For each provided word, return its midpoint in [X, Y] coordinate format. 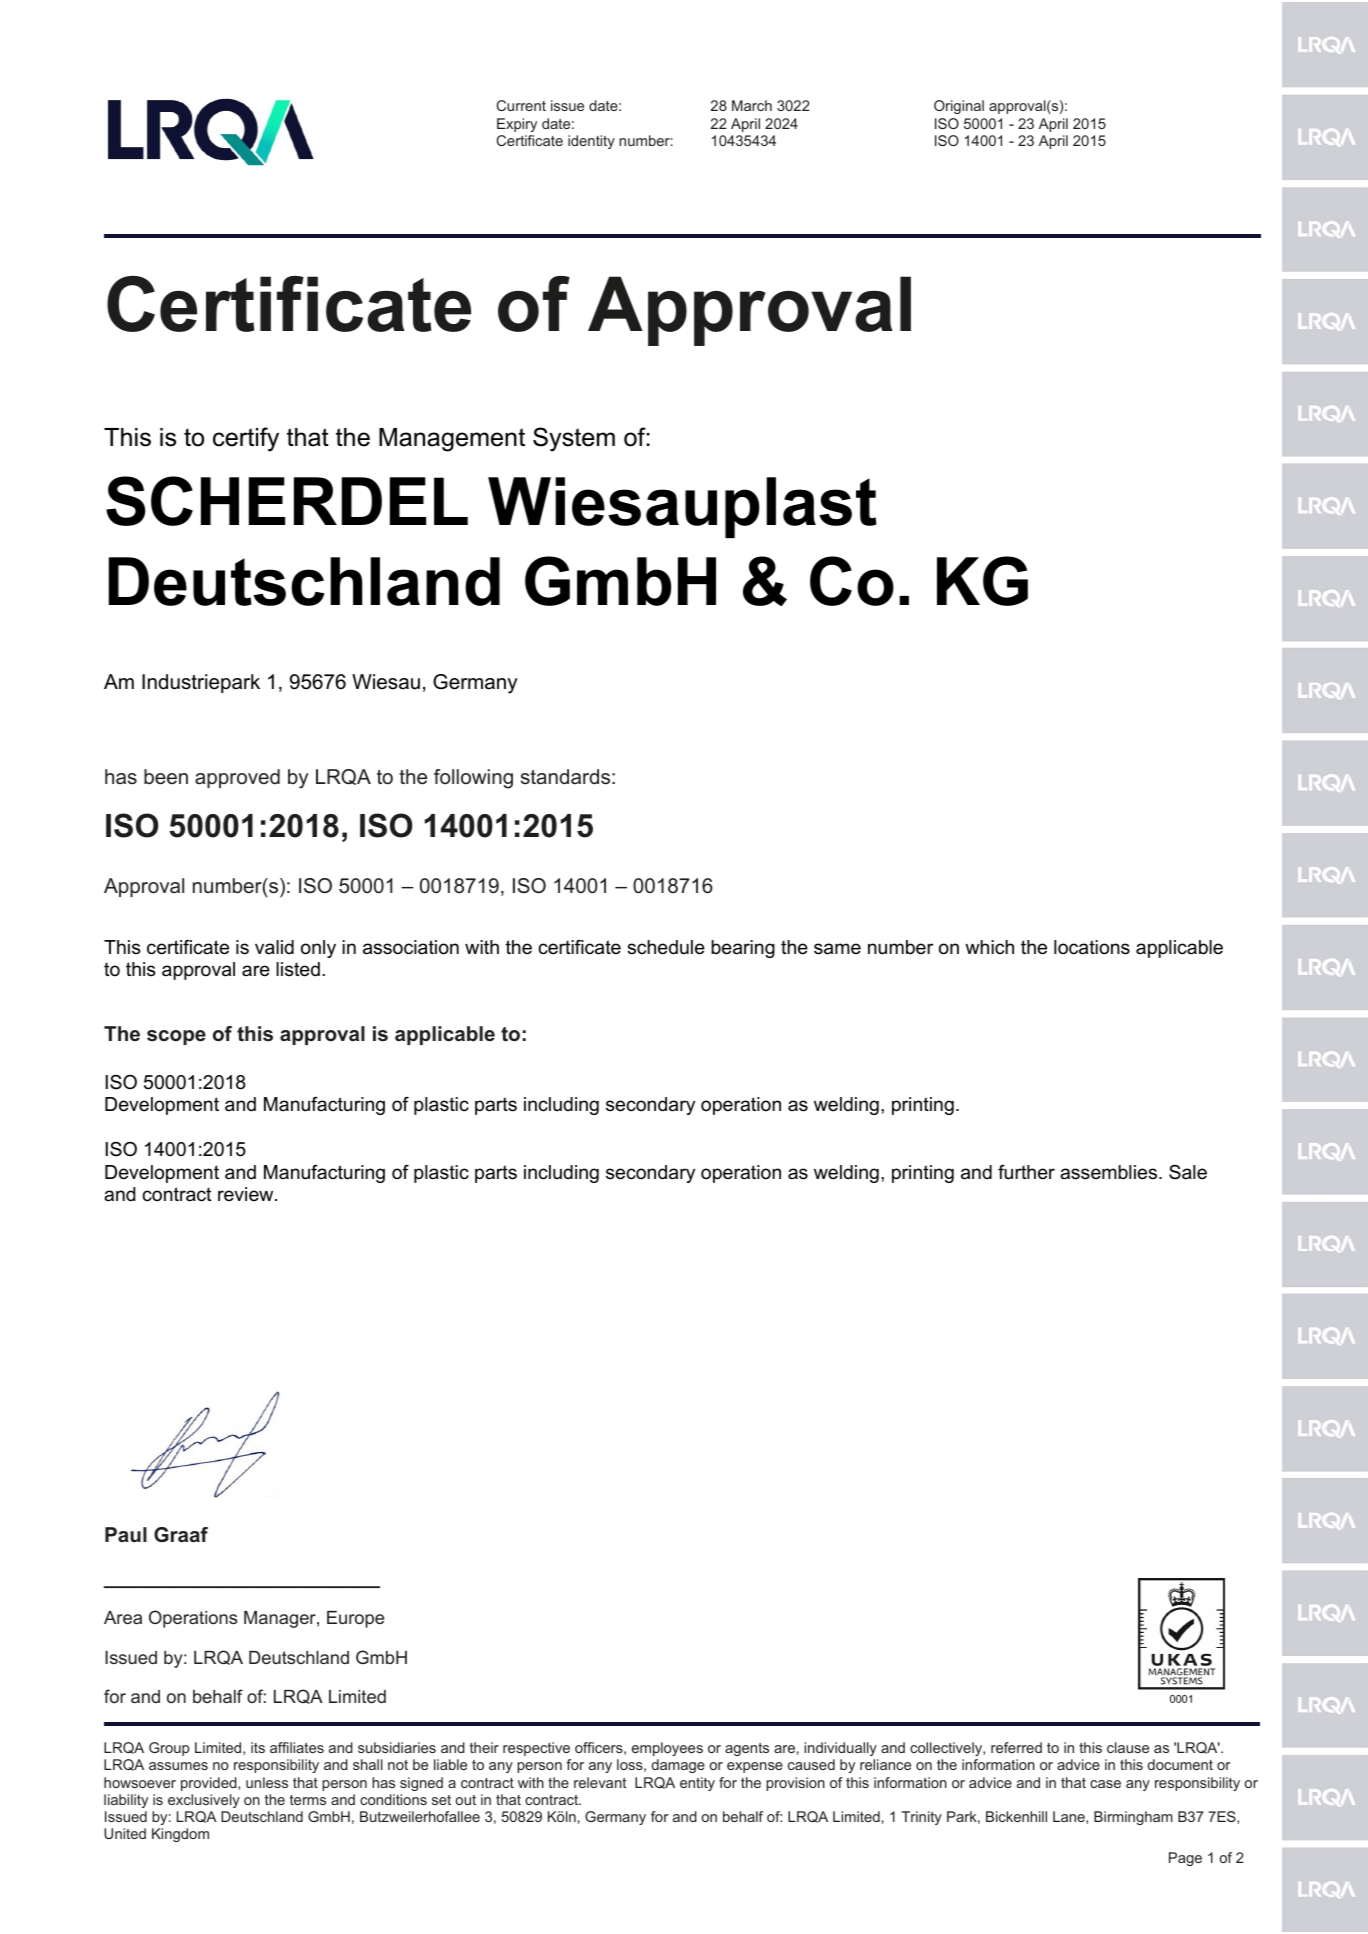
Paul [126, 1534]
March [752, 105]
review [247, 1194]
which [989, 947]
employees [667, 1749]
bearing [743, 949]
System [574, 439]
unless [267, 1782]
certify [246, 439]
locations [1092, 947]
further [1026, 1172]
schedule [666, 947]
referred [1016, 1747]
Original [959, 107]
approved [237, 778]
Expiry [517, 125]
